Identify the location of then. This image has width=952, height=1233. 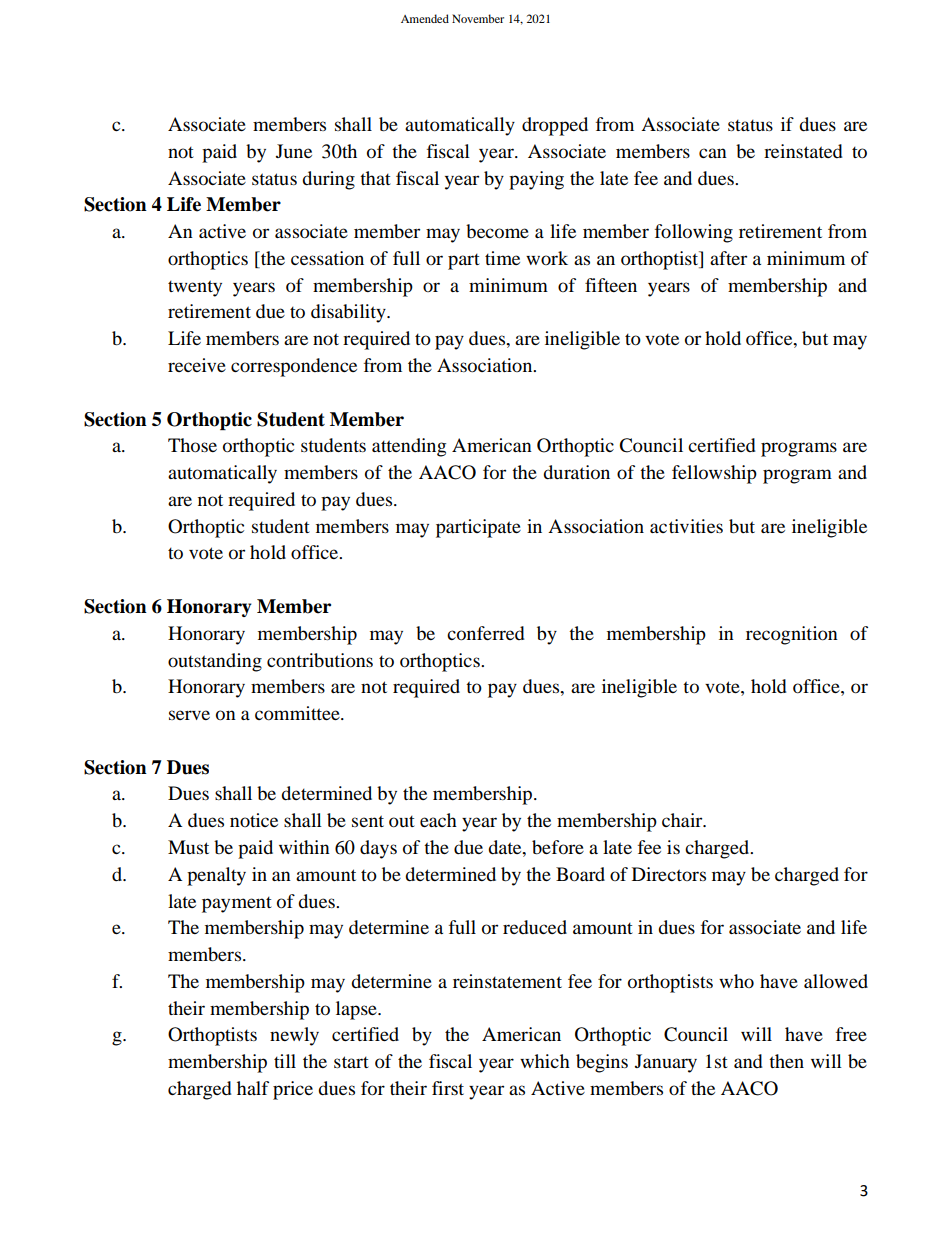
(786, 1061).
